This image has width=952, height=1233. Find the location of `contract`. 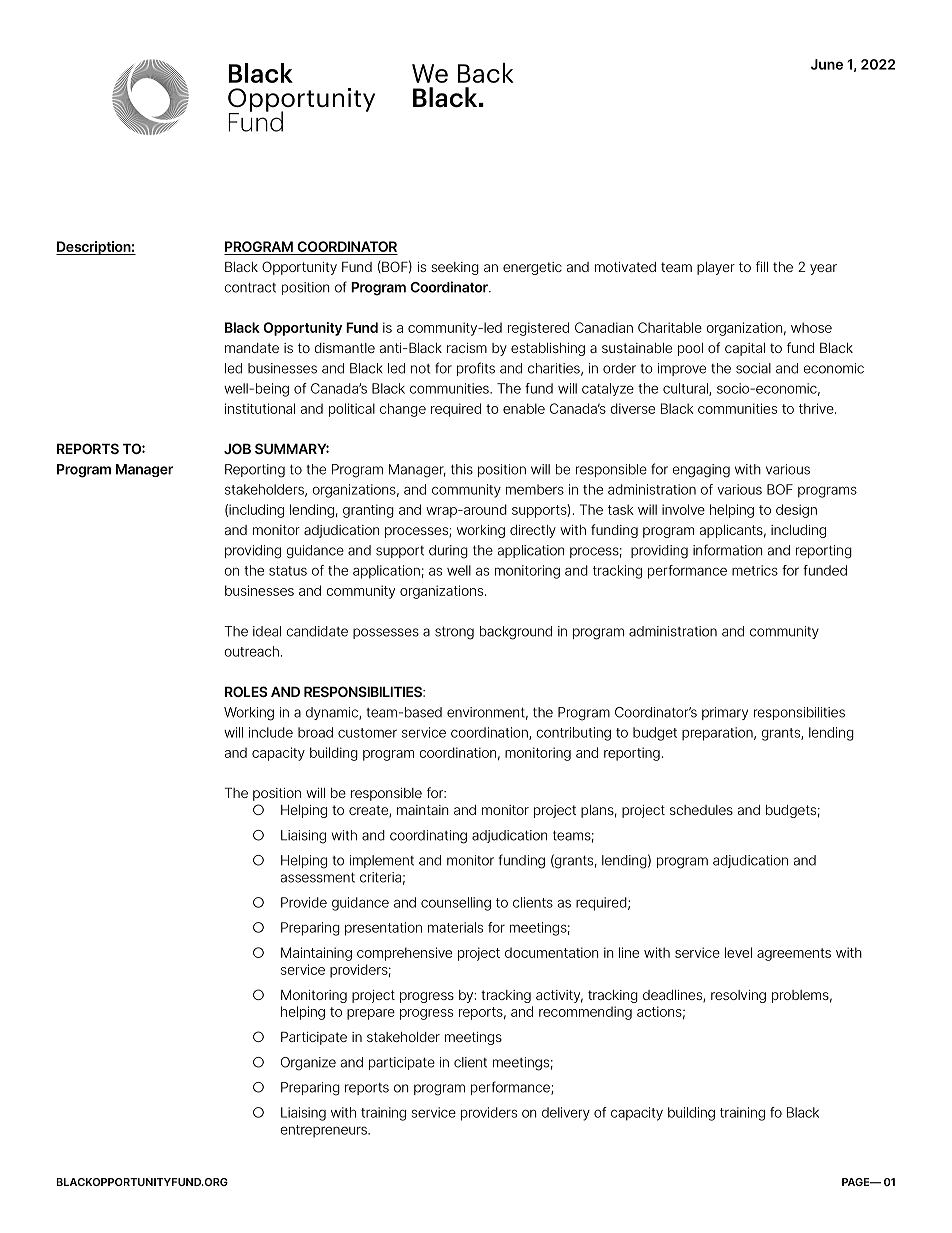

contract is located at coordinates (250, 288).
